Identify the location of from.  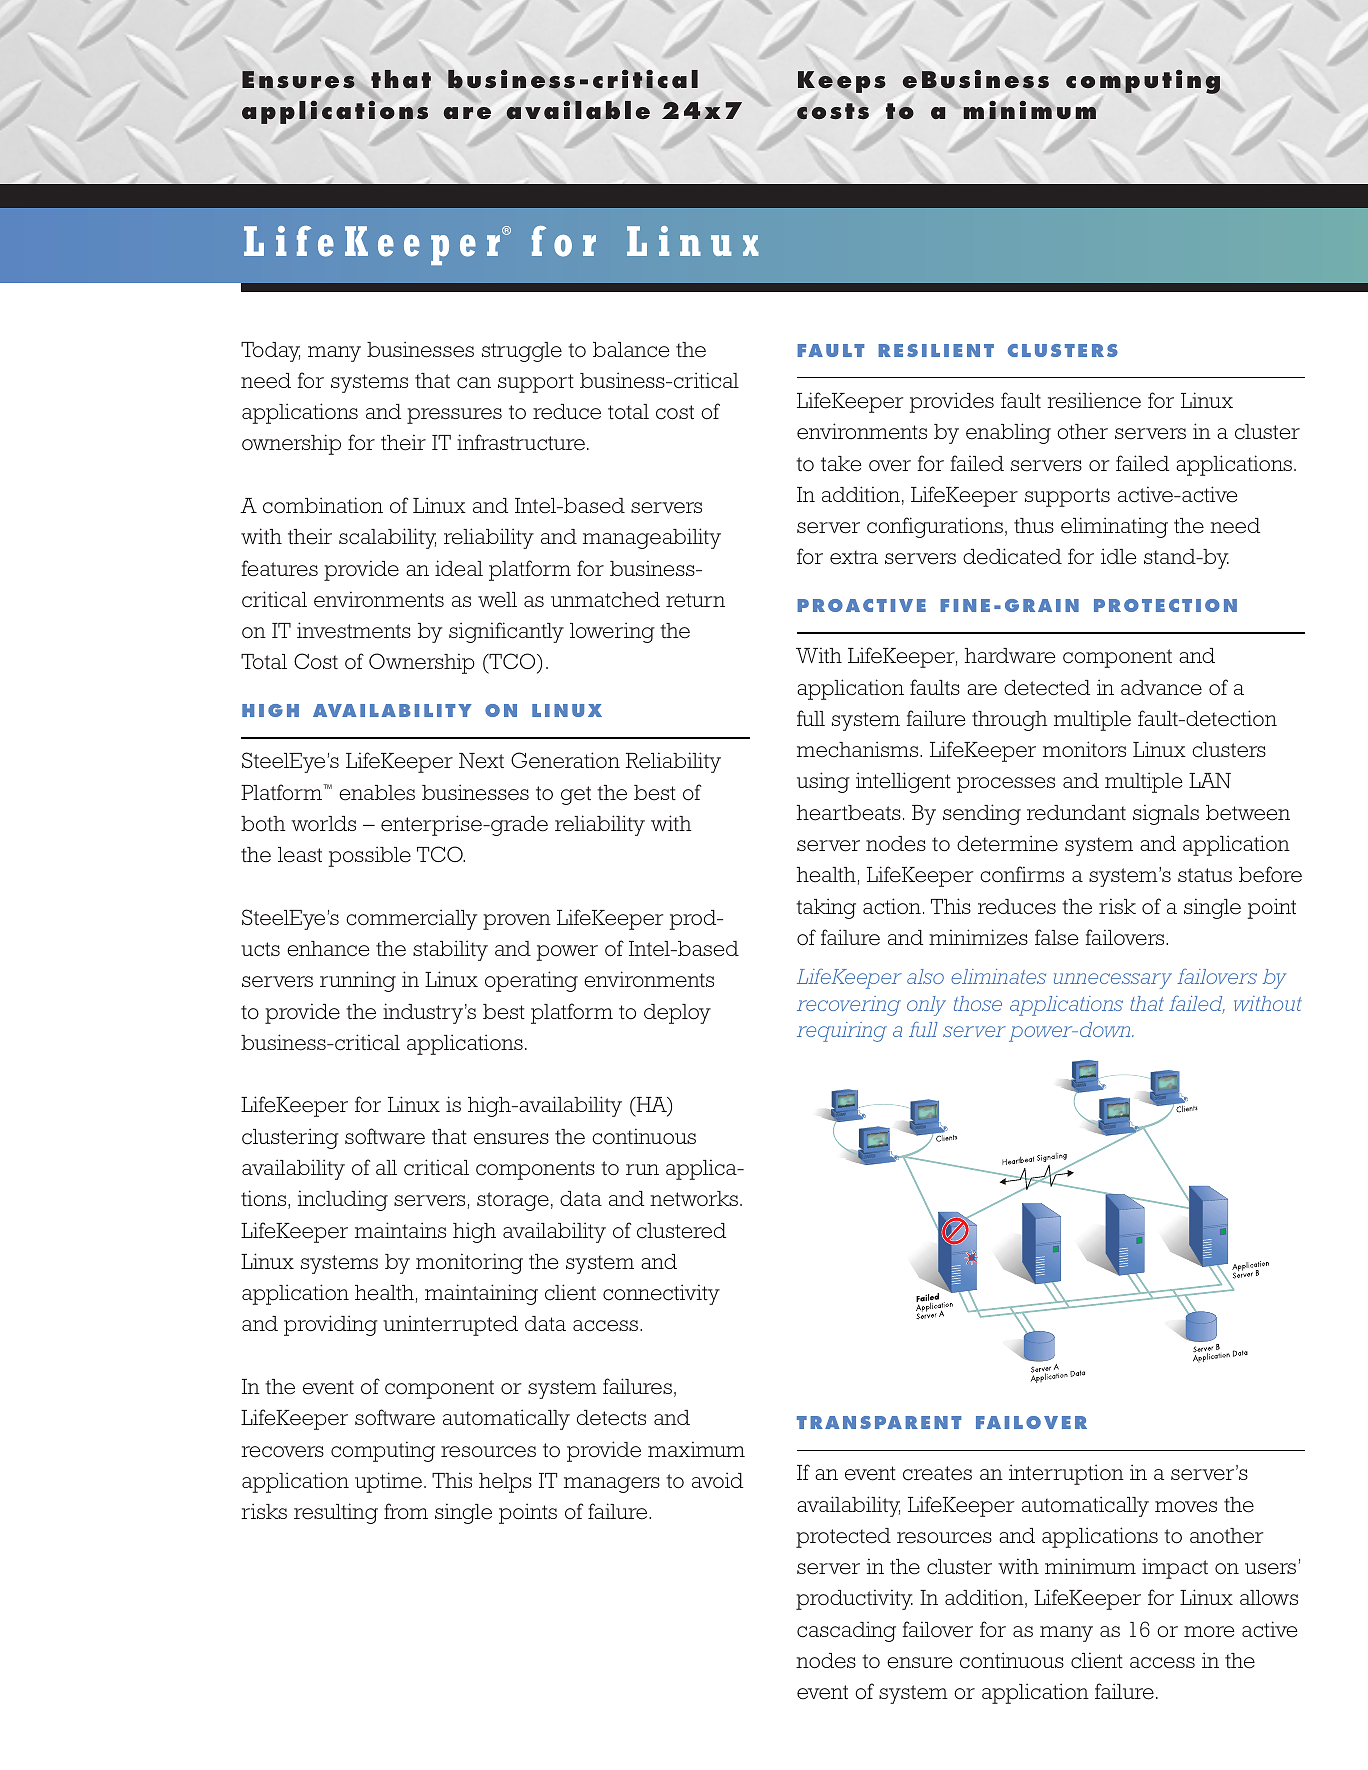
(406, 1511).
